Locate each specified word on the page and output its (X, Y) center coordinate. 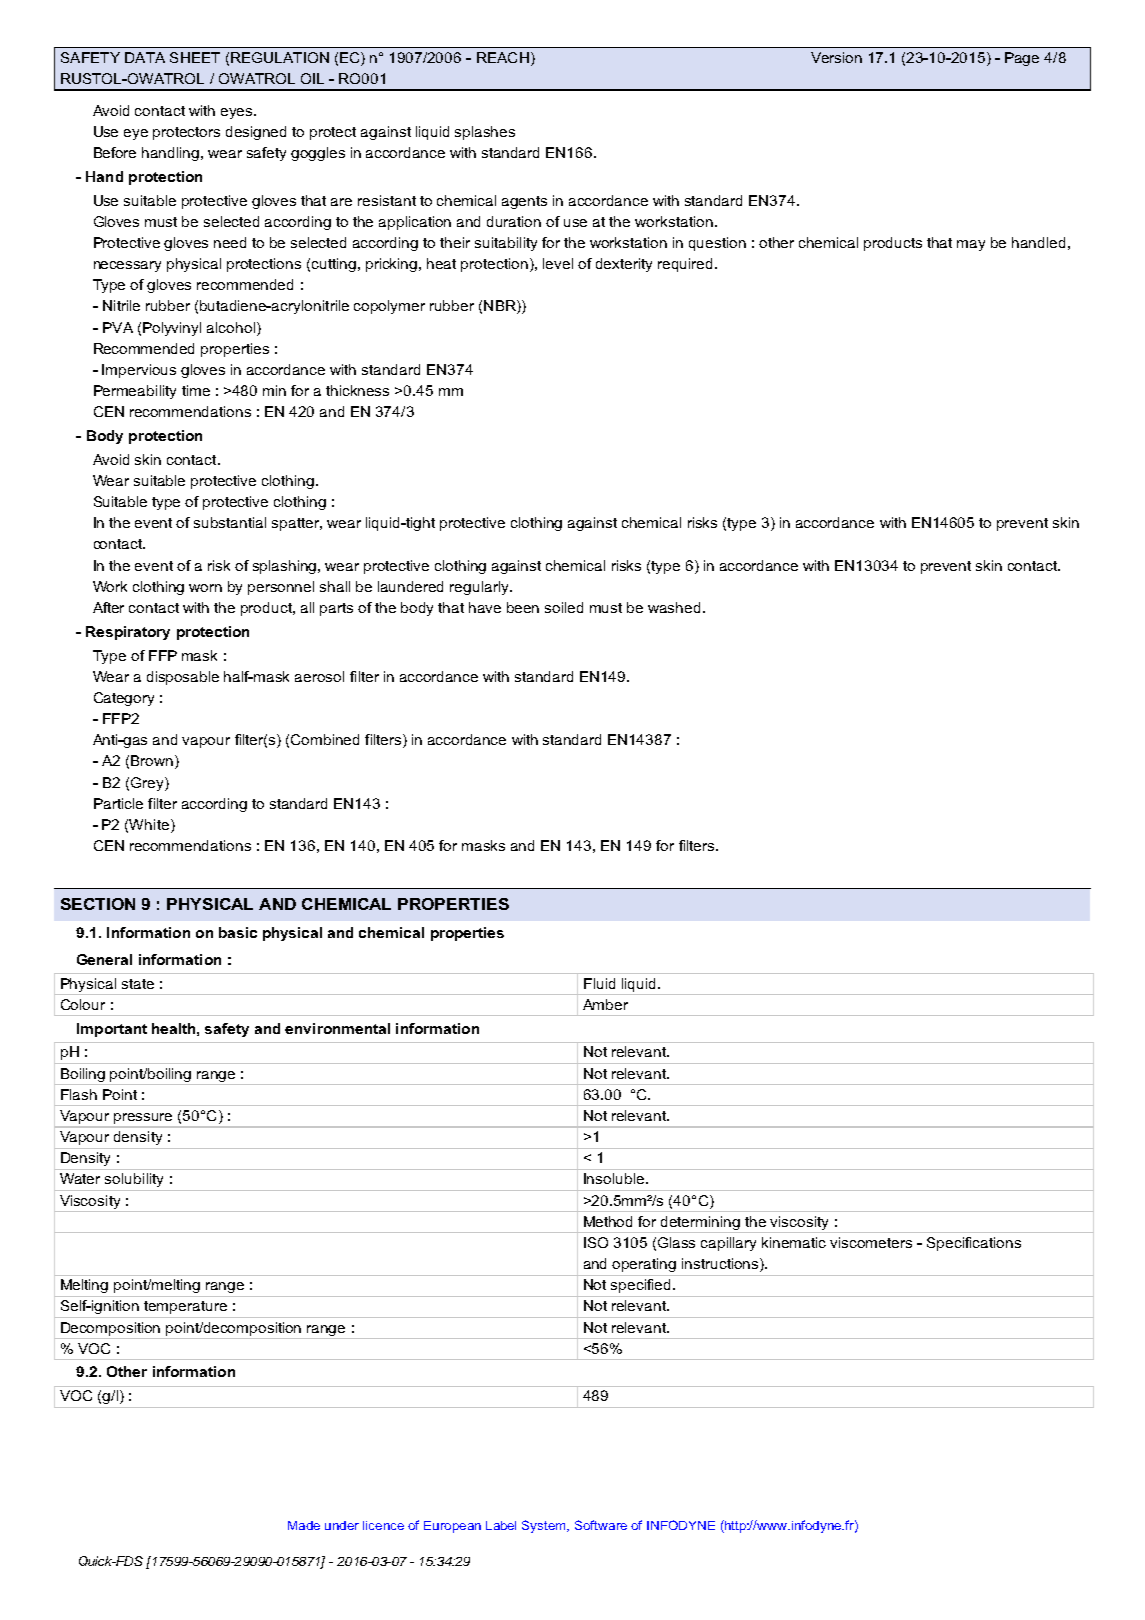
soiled (564, 607)
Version (836, 57)
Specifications (974, 1244)
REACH (503, 57)
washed (674, 607)
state (138, 984)
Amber (605, 1004)
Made (304, 1525)
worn (205, 588)
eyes (238, 113)
